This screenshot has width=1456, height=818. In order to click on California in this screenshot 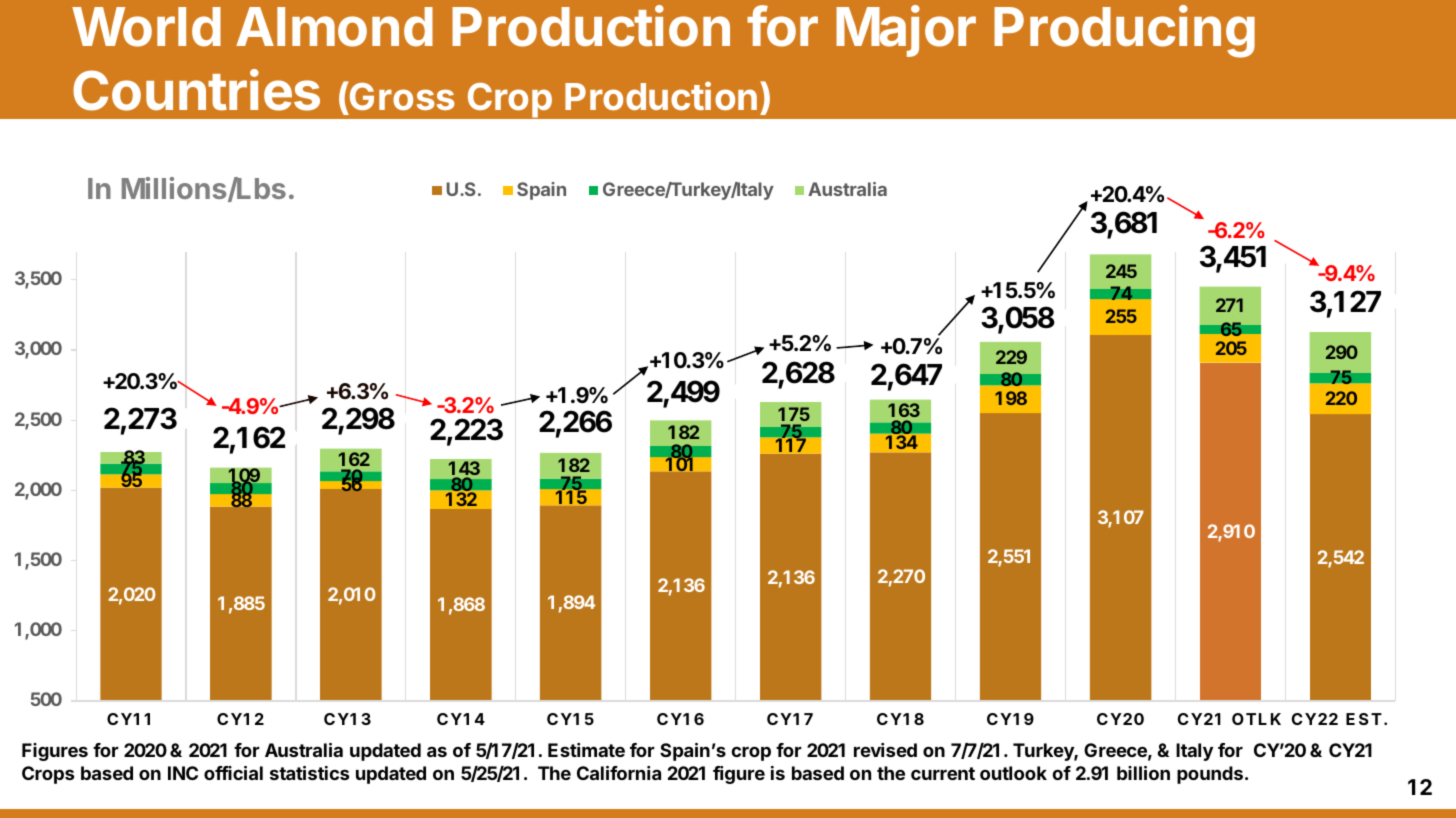, I will do `click(619, 773)`.
